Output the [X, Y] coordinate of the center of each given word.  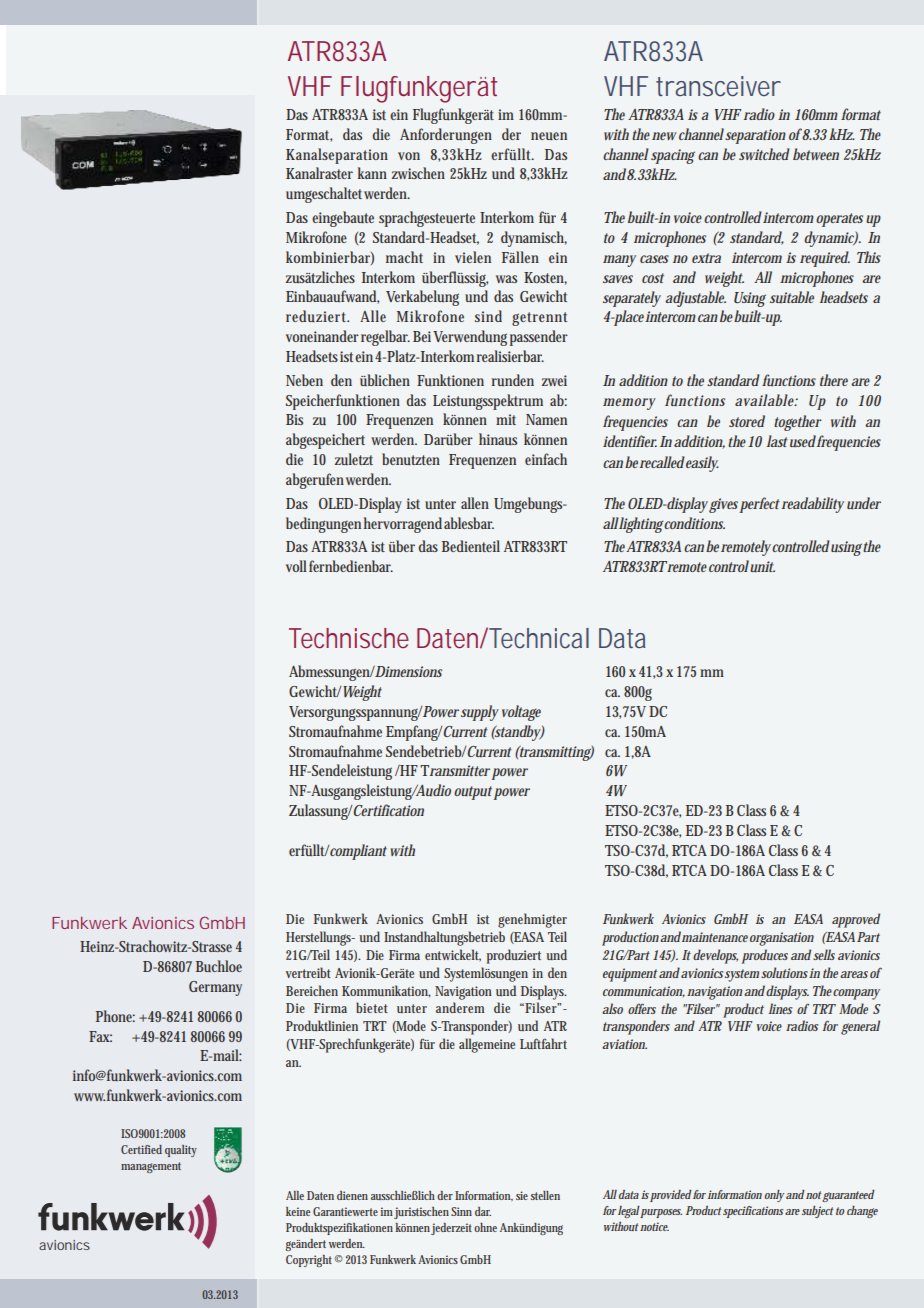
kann [372, 173]
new [664, 136]
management [151, 1167]
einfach [546, 459]
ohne [485, 1227]
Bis [294, 419]
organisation [782, 939]
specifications [753, 1212]
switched [764, 154]
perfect [759, 505]
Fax [100, 1036]
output [474, 793]
